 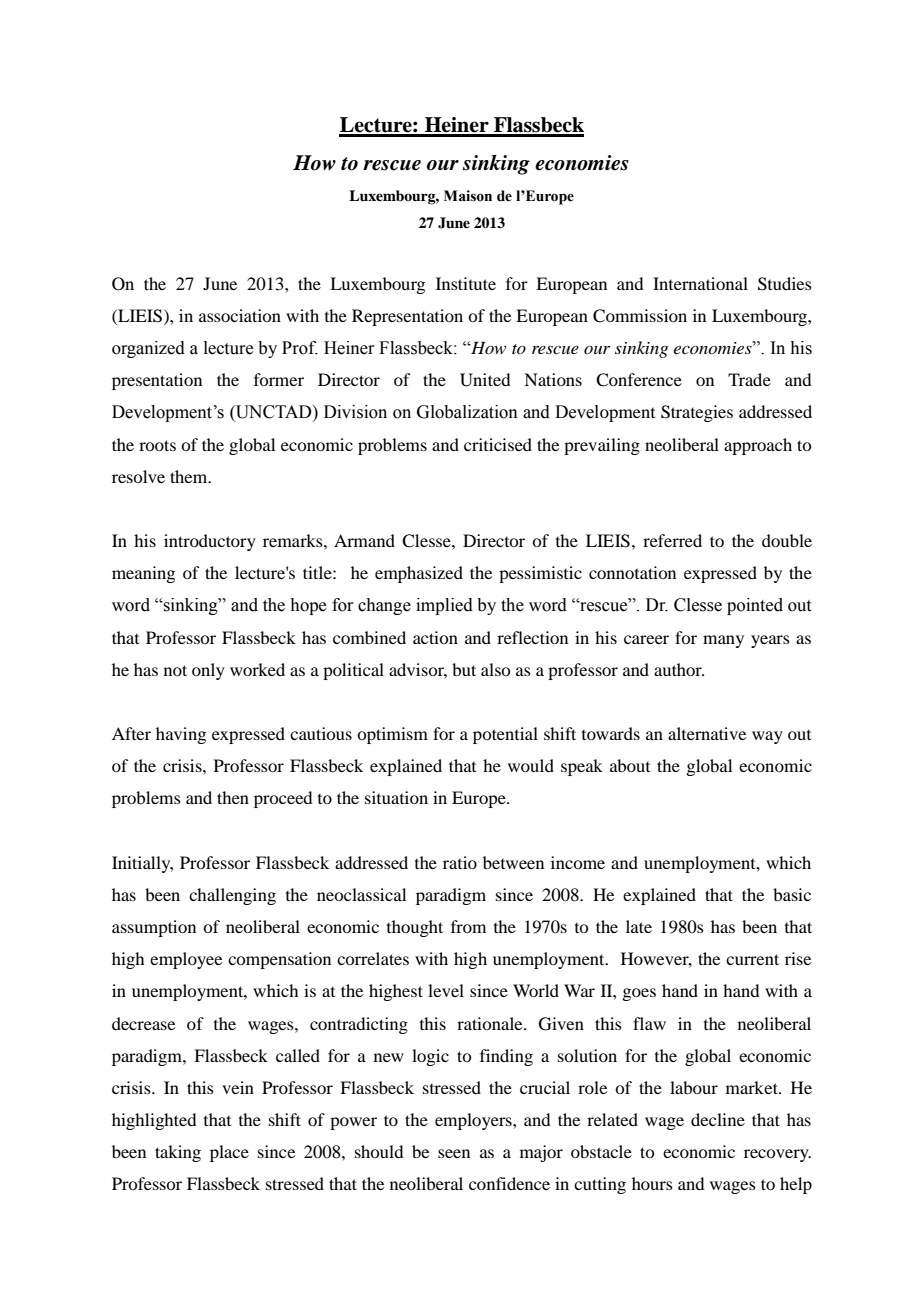 I want to click on association, so click(x=240, y=315).
